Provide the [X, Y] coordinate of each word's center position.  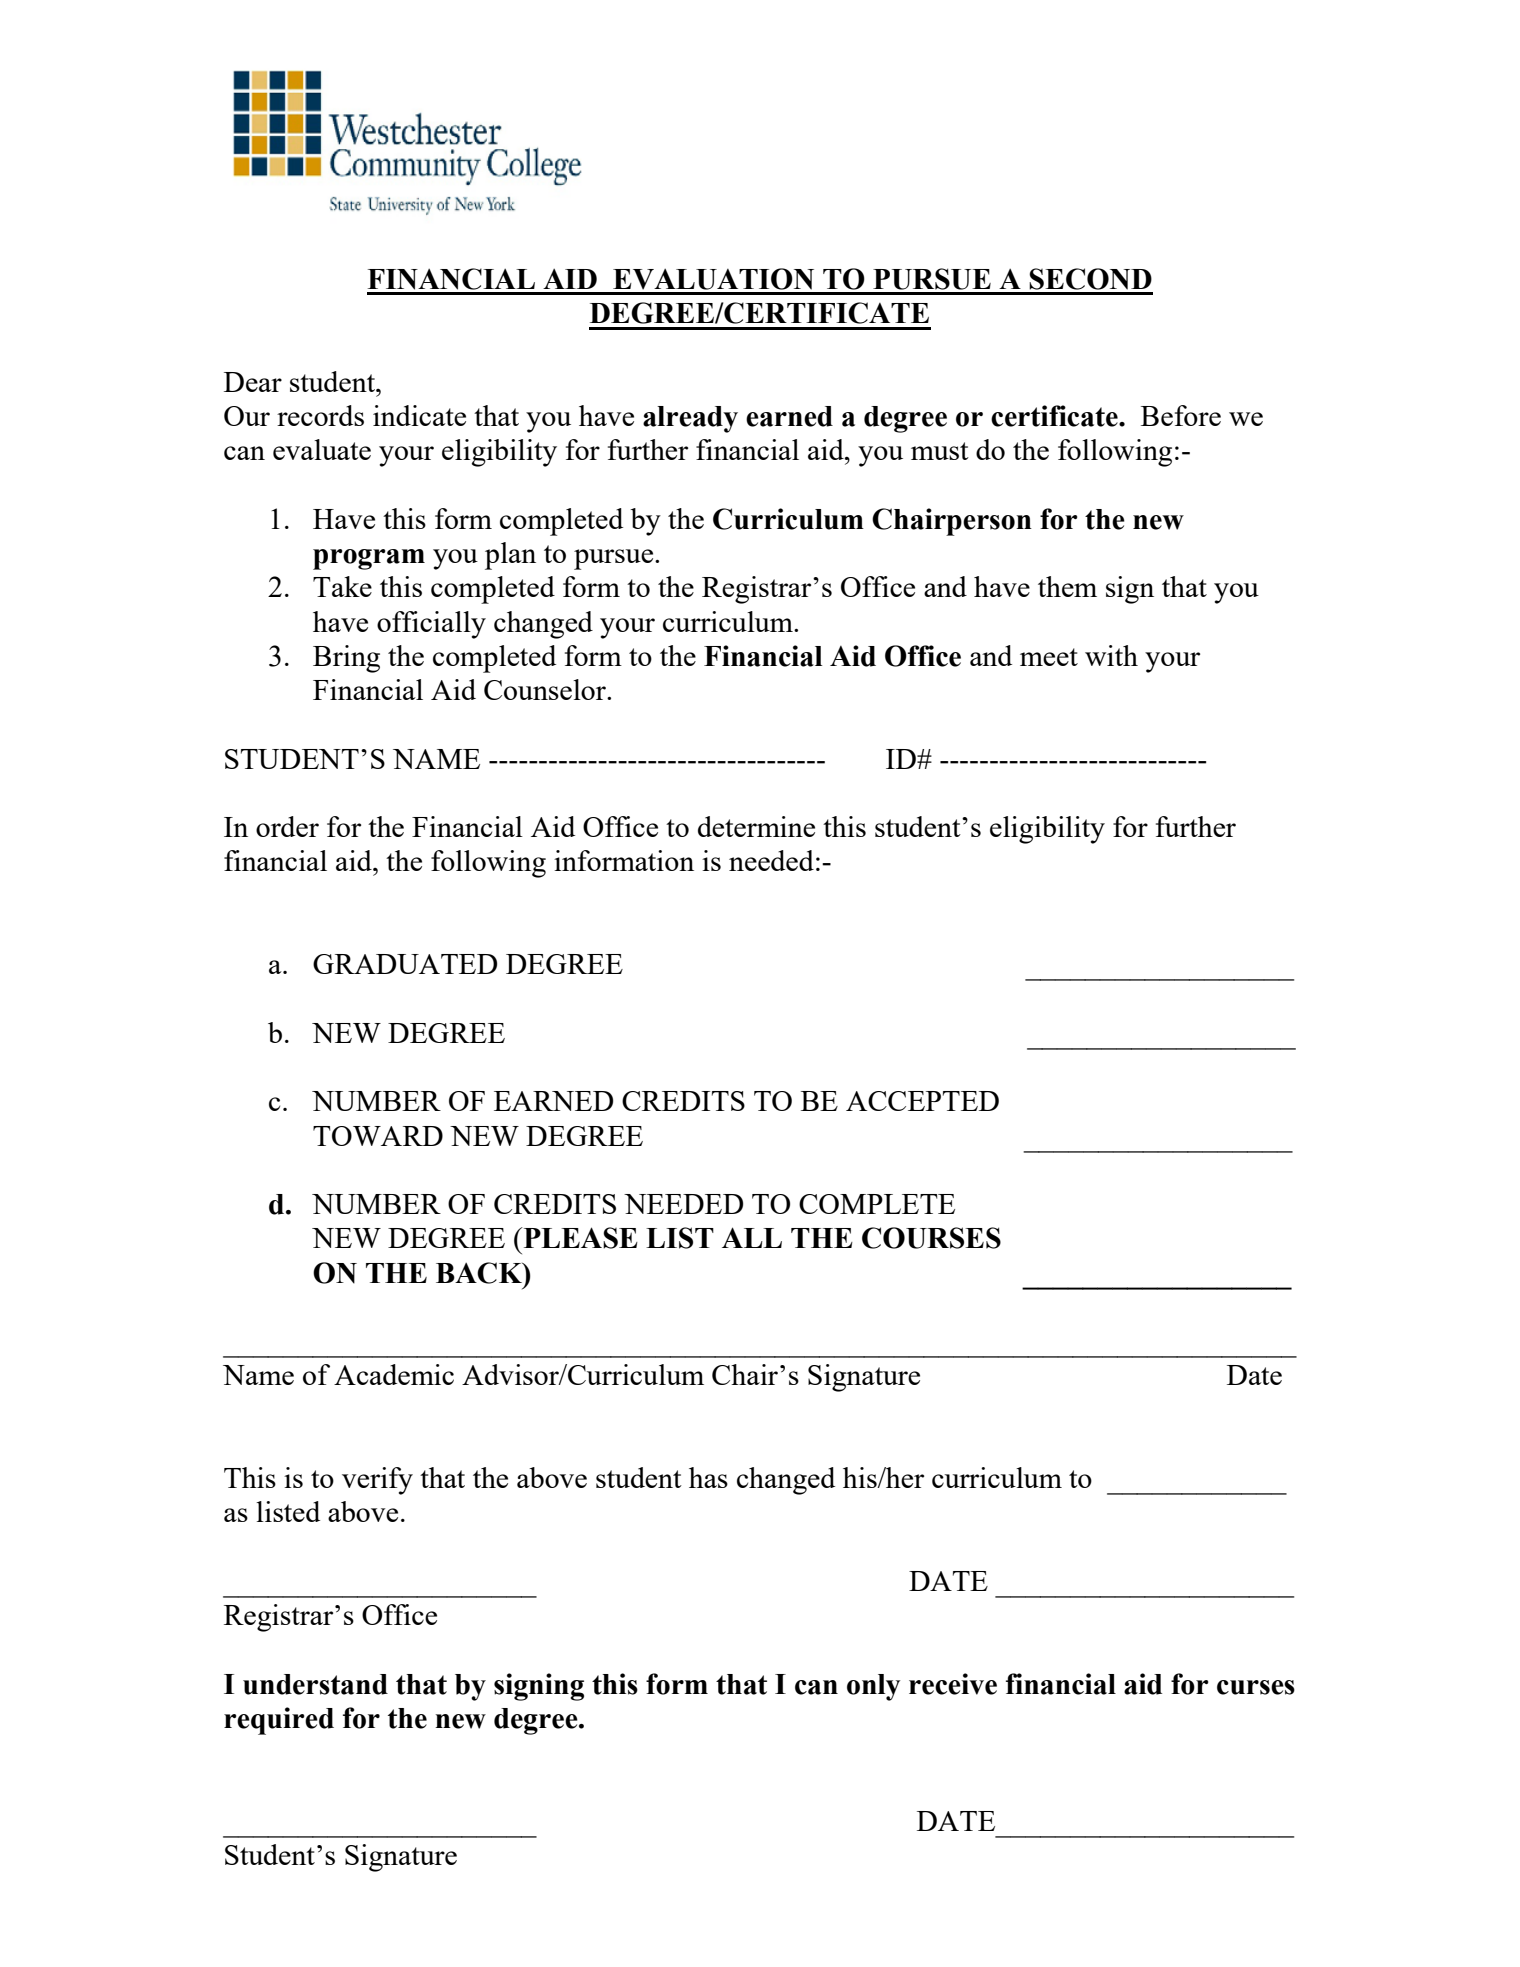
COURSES [931, 1238]
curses [1256, 1687]
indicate [419, 415]
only [873, 1687]
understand [315, 1684]
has [708, 1477]
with [1111, 655]
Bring [346, 659]
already [690, 419]
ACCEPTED [922, 1101]
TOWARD [378, 1136]
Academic [394, 1374]
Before [1181, 415]
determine [756, 826]
